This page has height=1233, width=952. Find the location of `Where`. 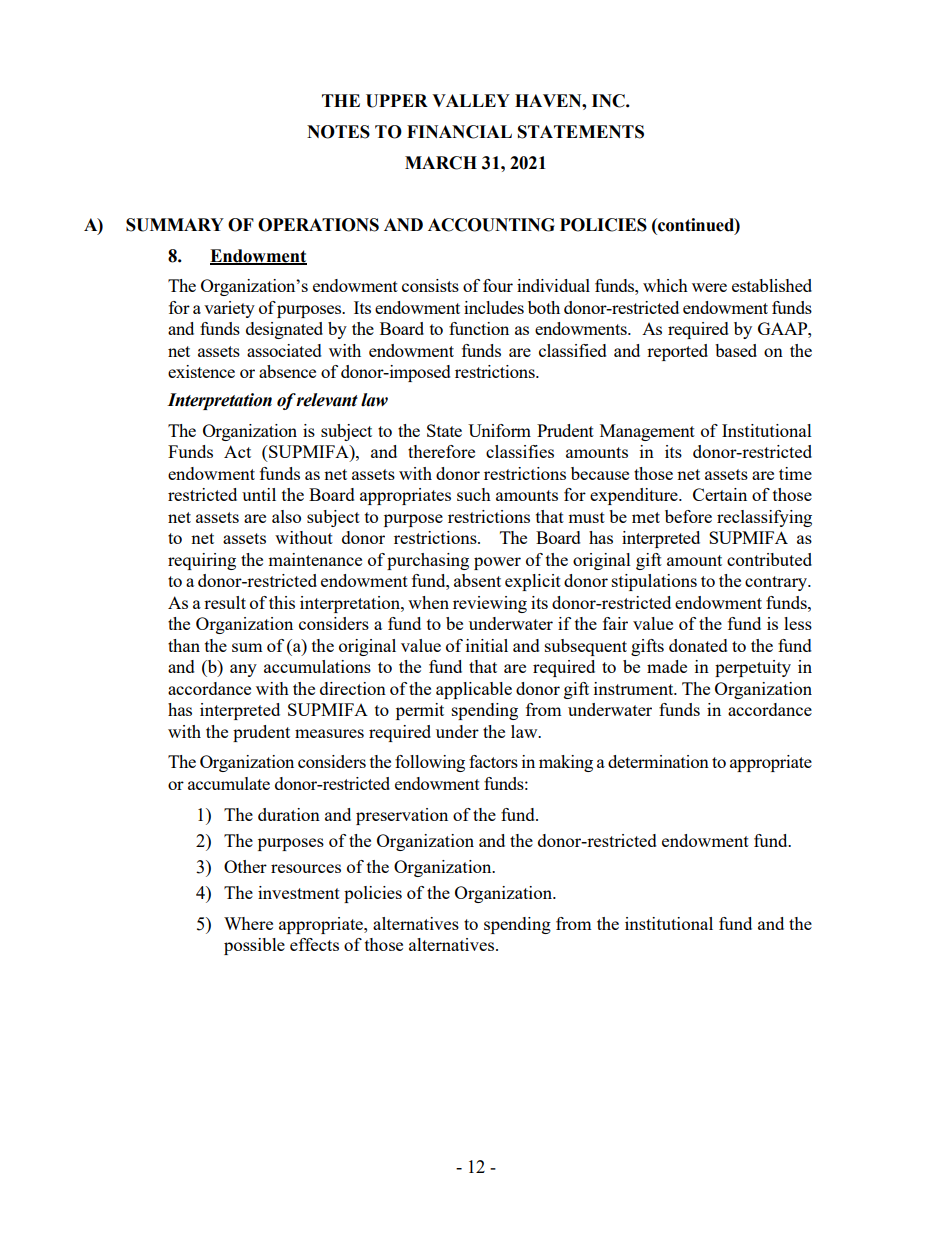

Where is located at coordinates (248, 923).
